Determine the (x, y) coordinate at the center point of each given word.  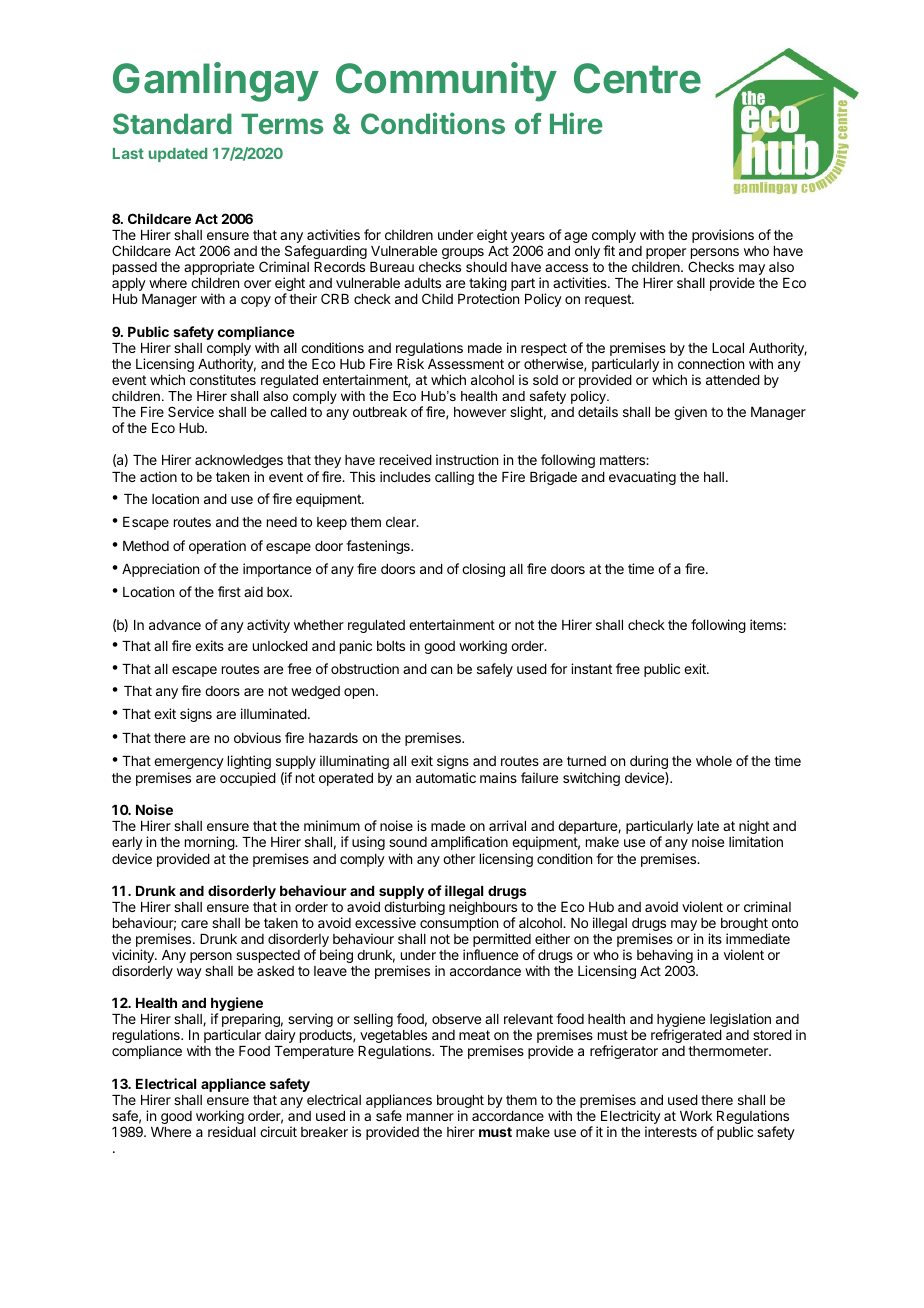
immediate (758, 938)
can (441, 670)
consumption (459, 924)
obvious (257, 737)
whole (714, 761)
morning (210, 843)
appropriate (219, 269)
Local (728, 348)
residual (232, 1131)
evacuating (642, 478)
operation (217, 547)
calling (454, 478)
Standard (172, 123)
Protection (488, 298)
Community (446, 82)
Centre (637, 78)
